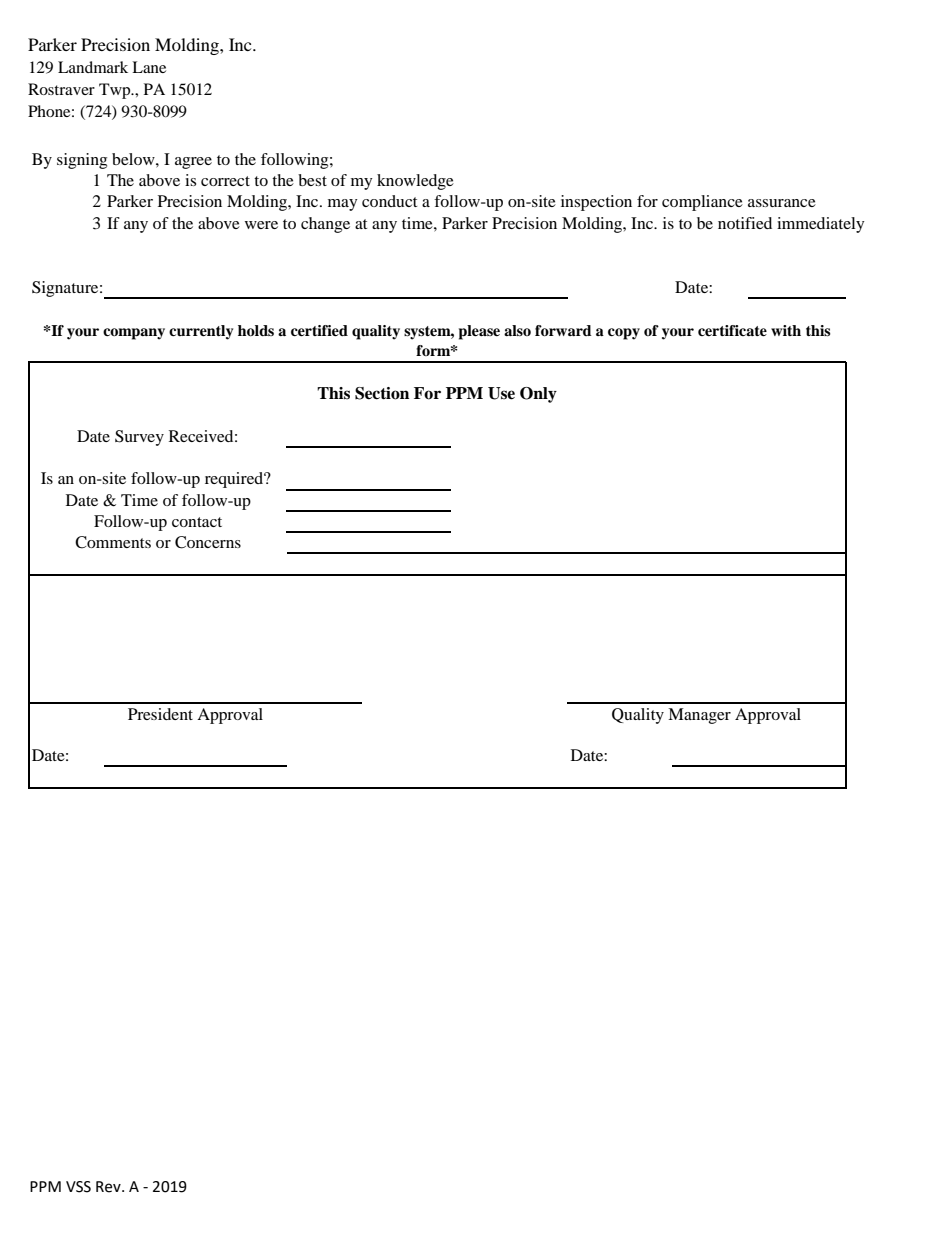  Describe the element at coordinates (197, 522) in the screenshot. I see `contact` at that location.
